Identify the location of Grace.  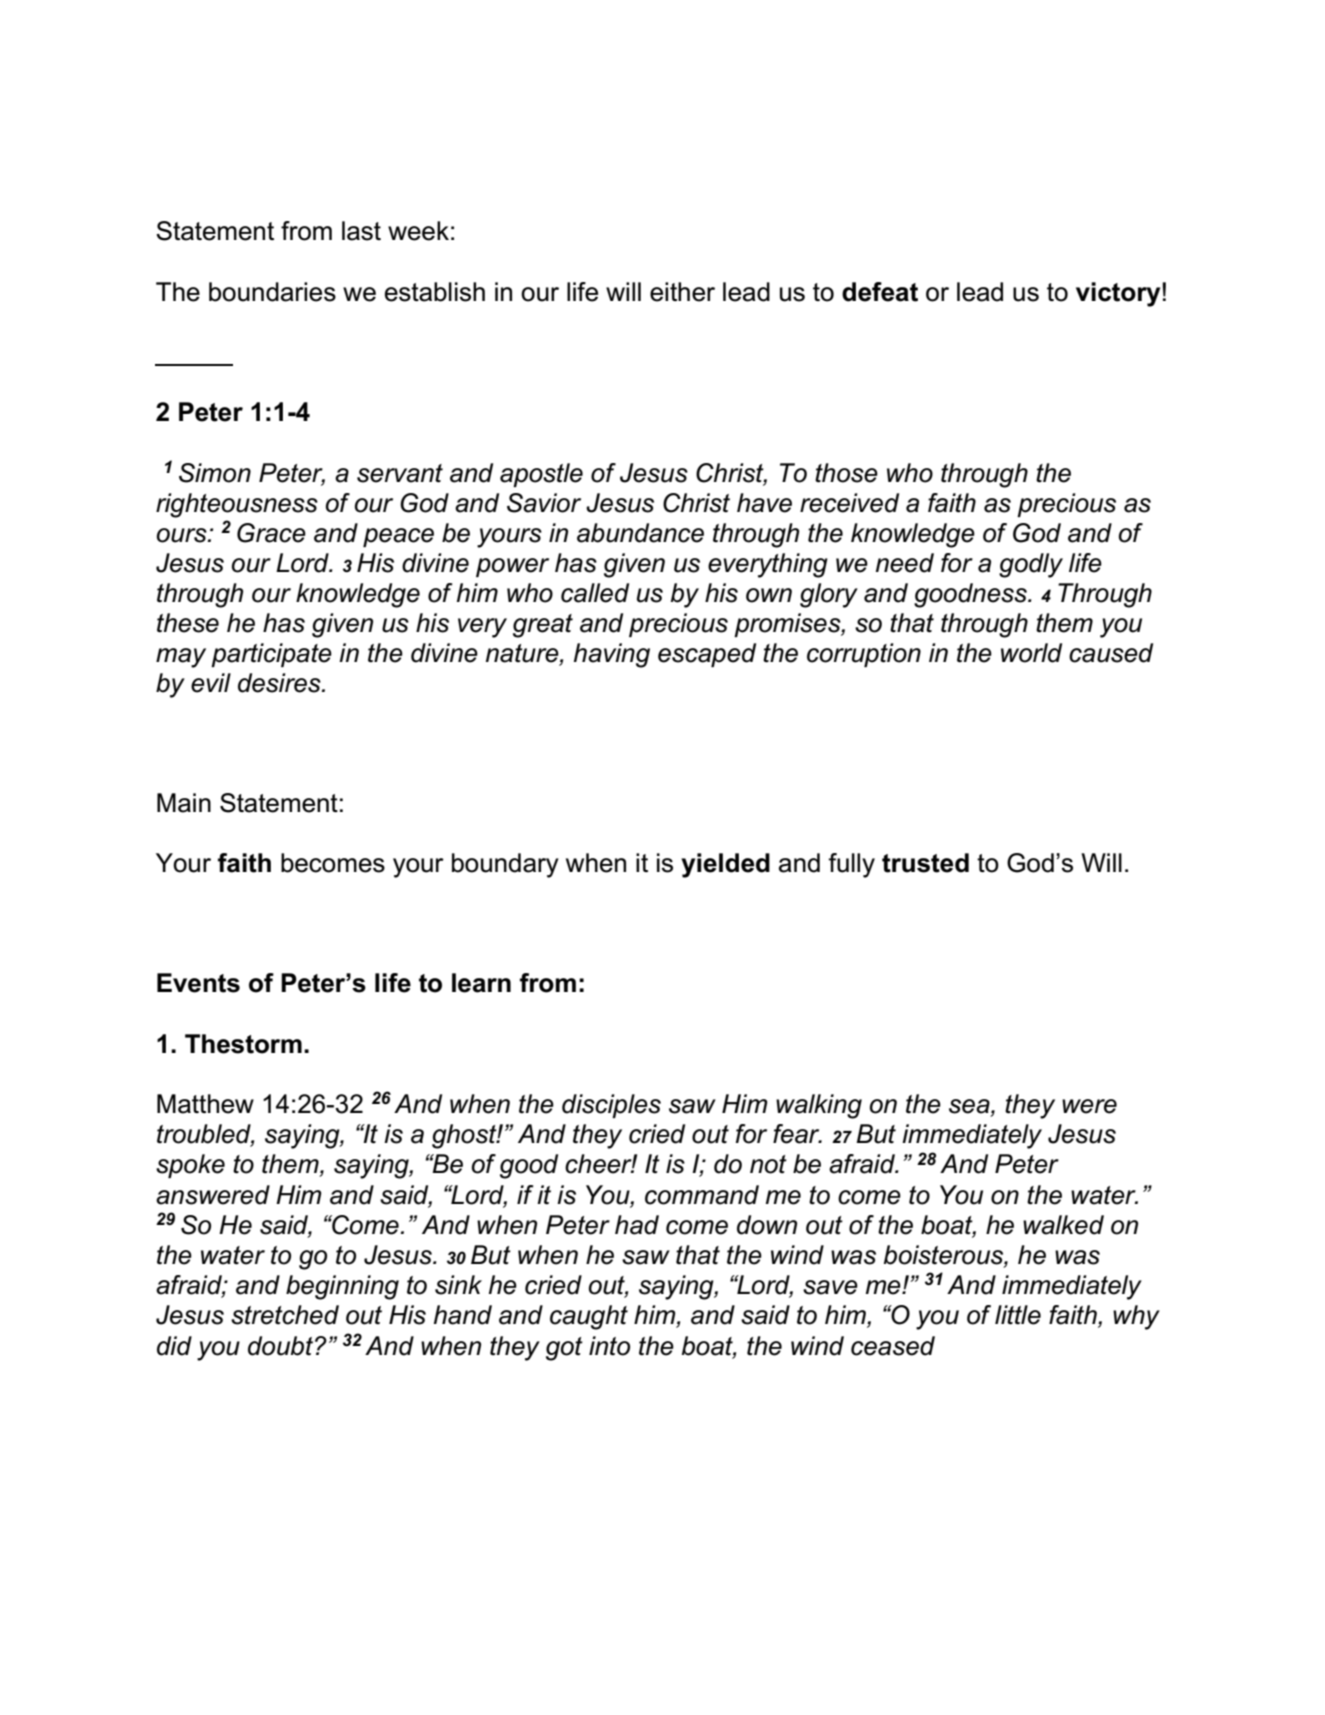
(271, 533).
